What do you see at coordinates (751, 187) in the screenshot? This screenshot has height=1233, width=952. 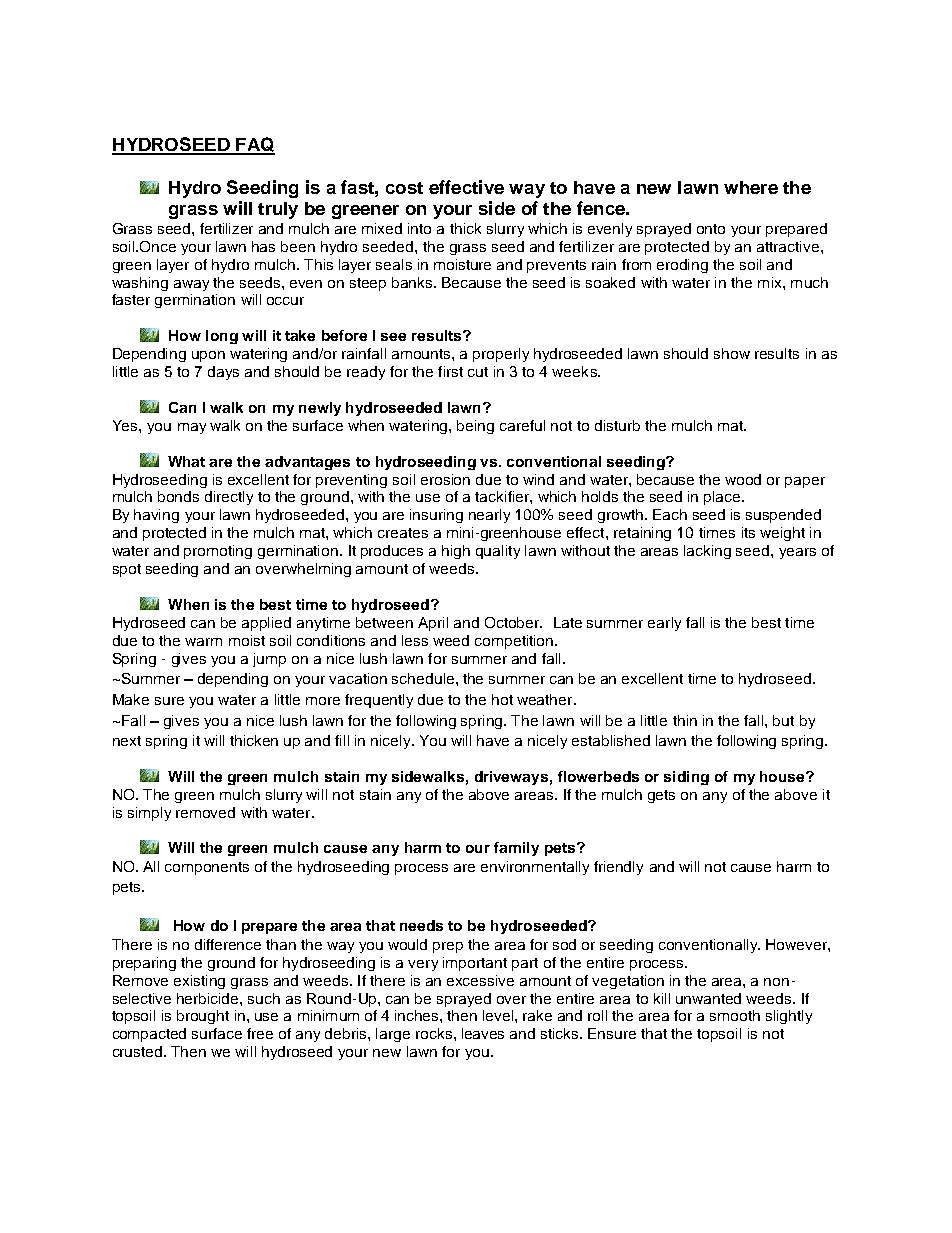 I see `where` at bounding box center [751, 187].
